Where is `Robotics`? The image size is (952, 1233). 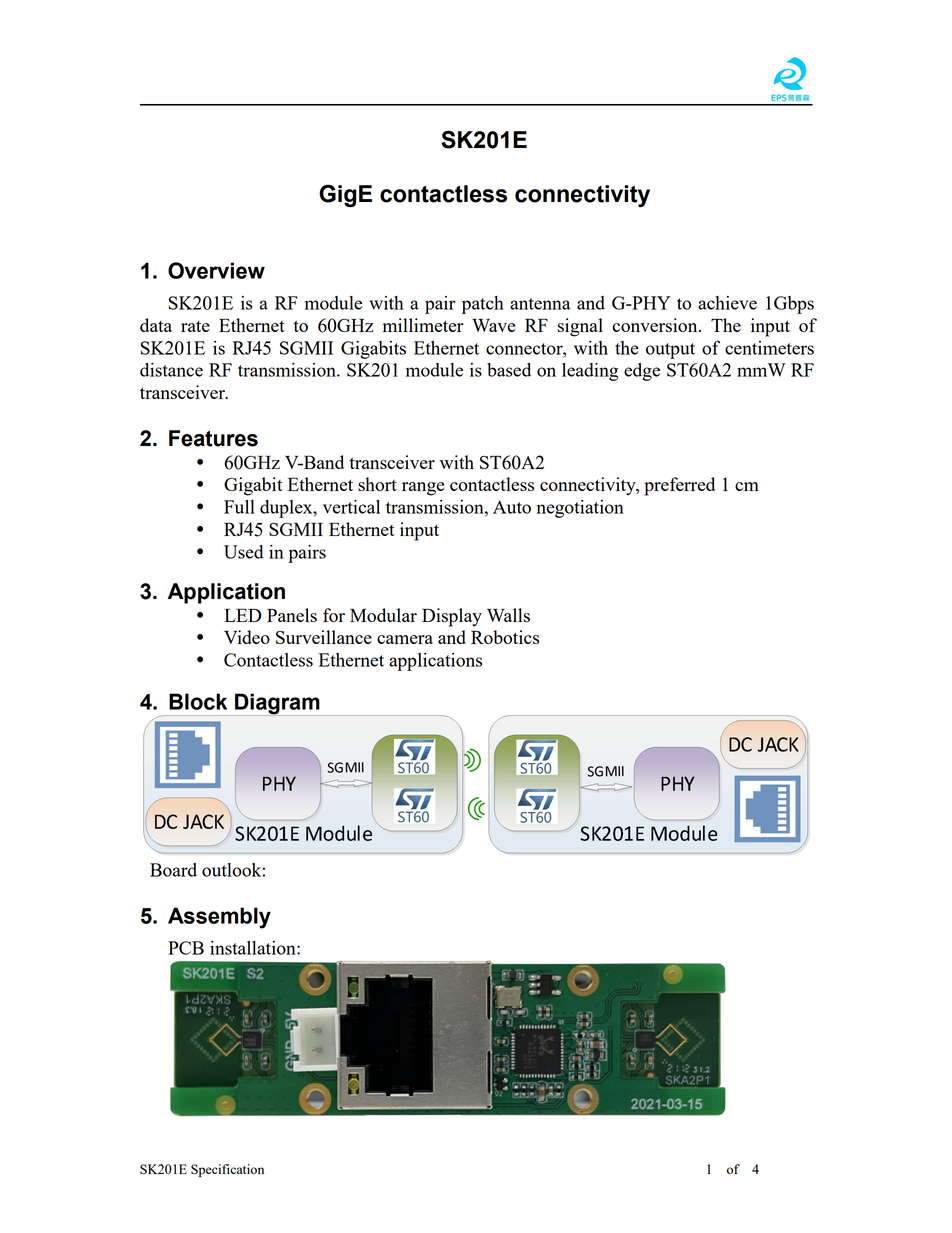 Robotics is located at coordinates (505, 637).
